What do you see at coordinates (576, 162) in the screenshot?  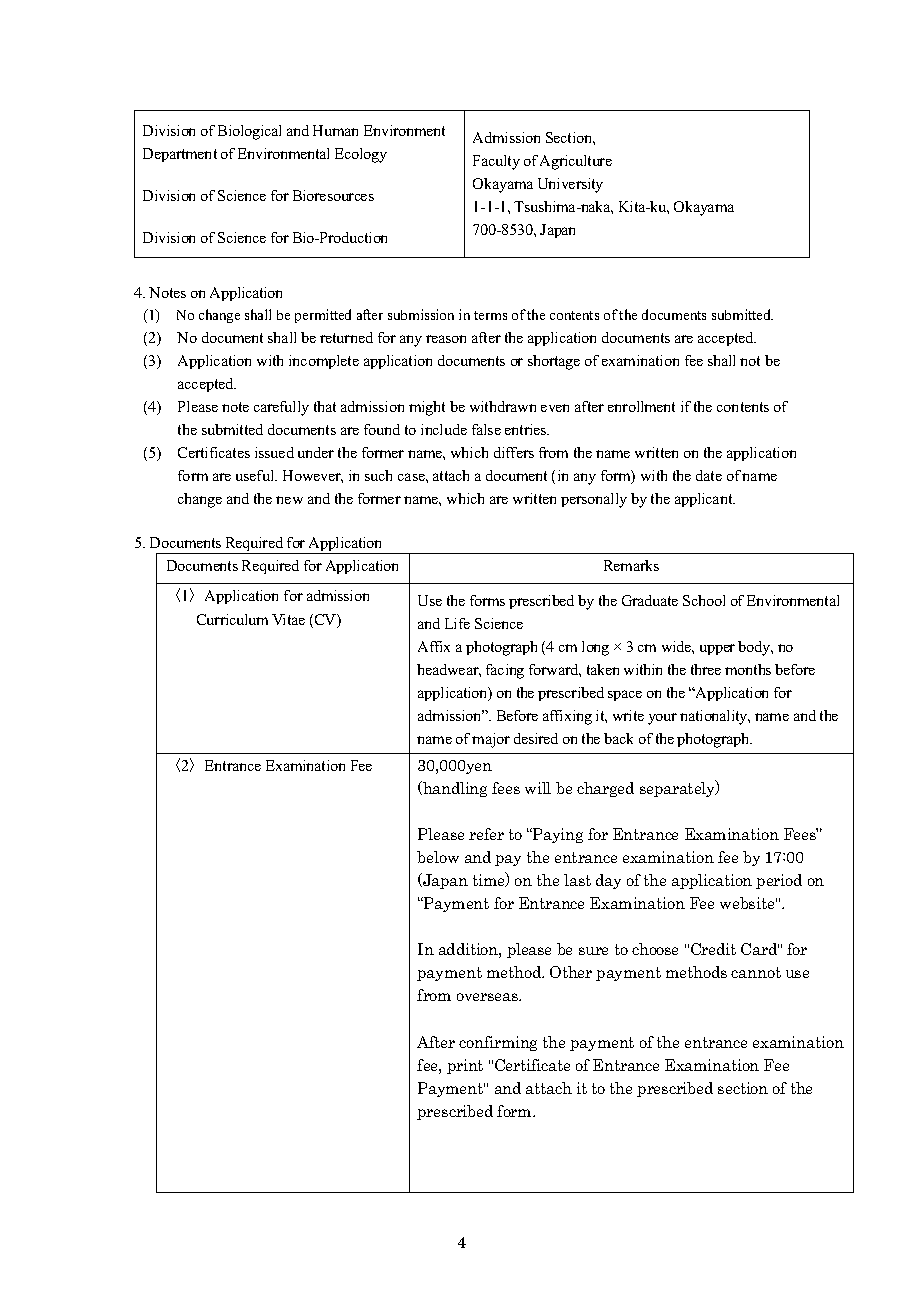 I see `Agriculture` at bounding box center [576, 162].
